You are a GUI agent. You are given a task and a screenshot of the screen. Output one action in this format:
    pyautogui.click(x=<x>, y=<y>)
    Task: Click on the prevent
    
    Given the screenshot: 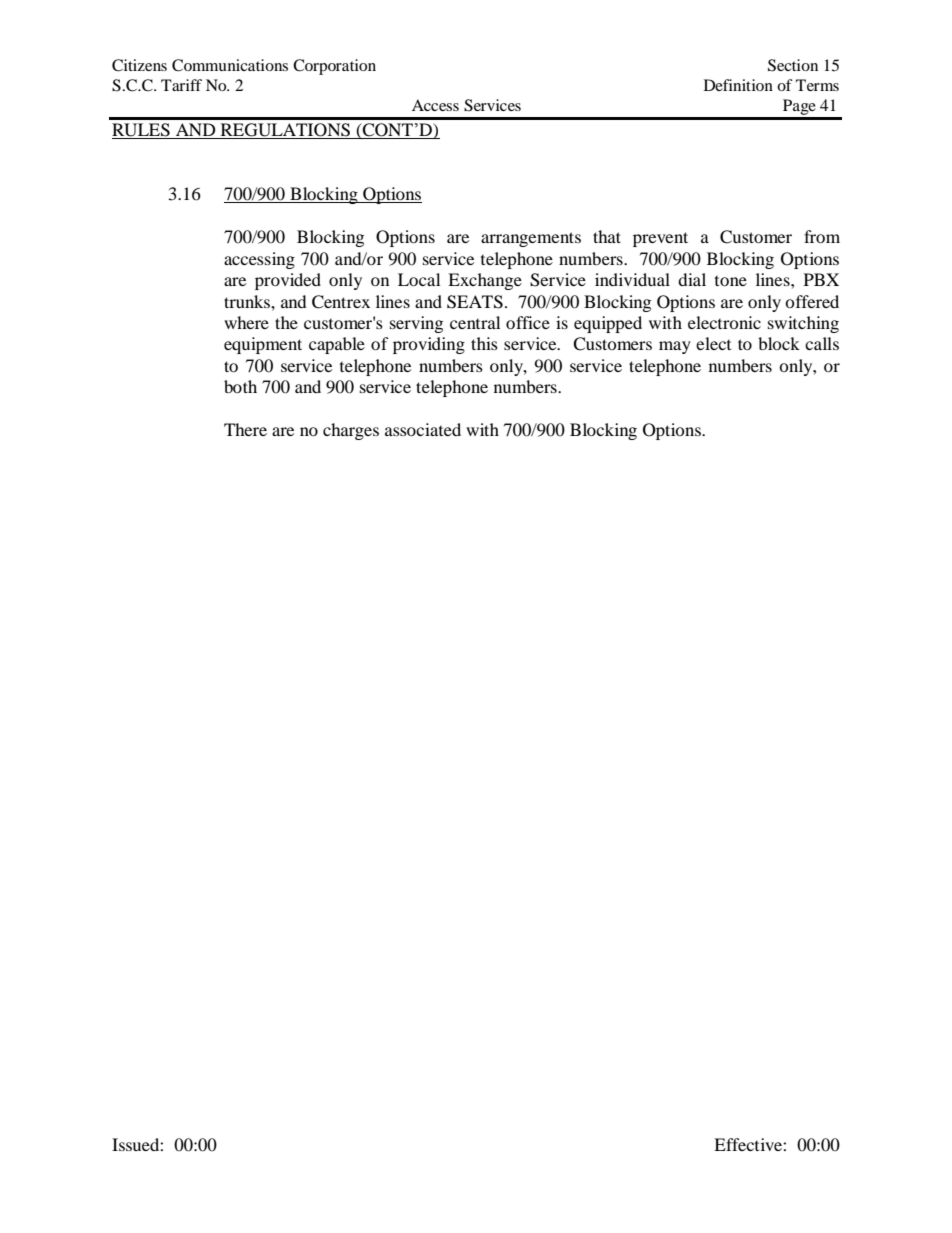 What is the action you would take?
    pyautogui.click(x=660, y=239)
